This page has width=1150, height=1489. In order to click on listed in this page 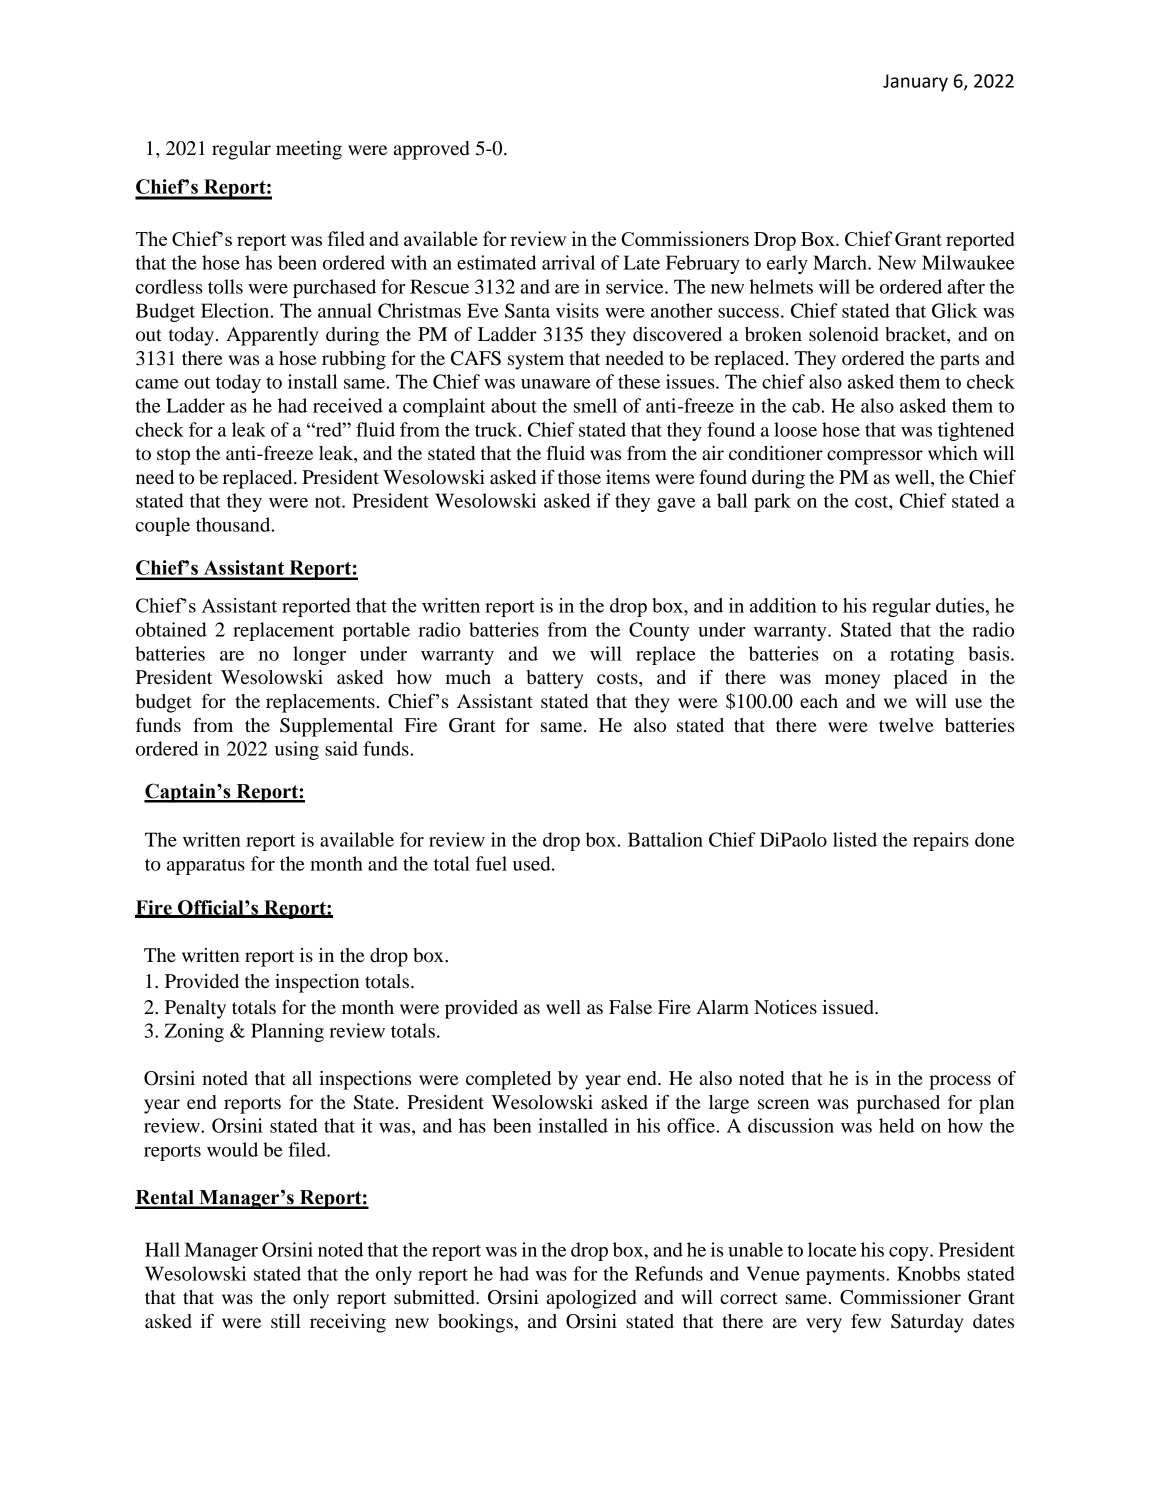, I will do `click(855, 839)`.
